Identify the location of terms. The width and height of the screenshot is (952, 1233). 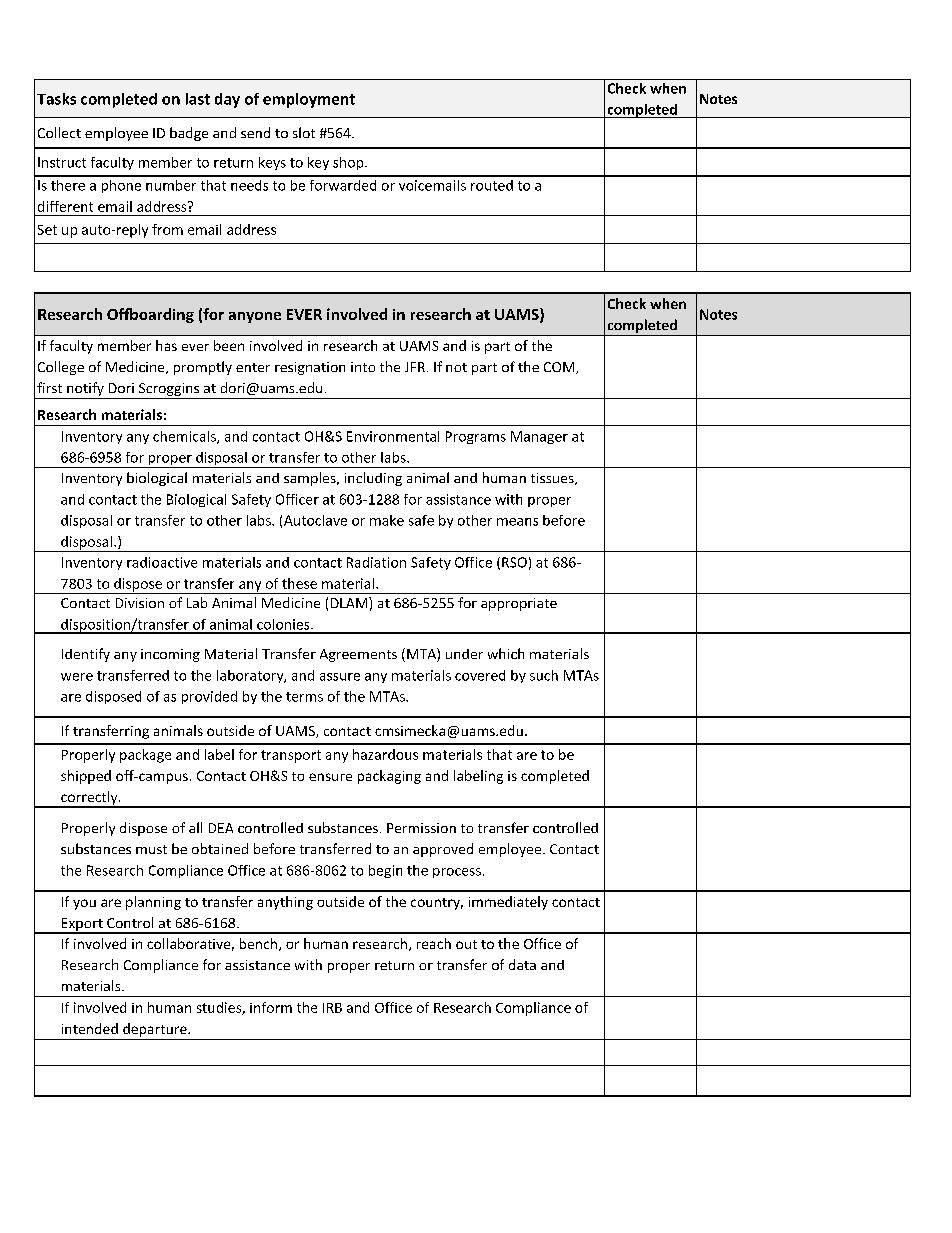
(304, 697).
